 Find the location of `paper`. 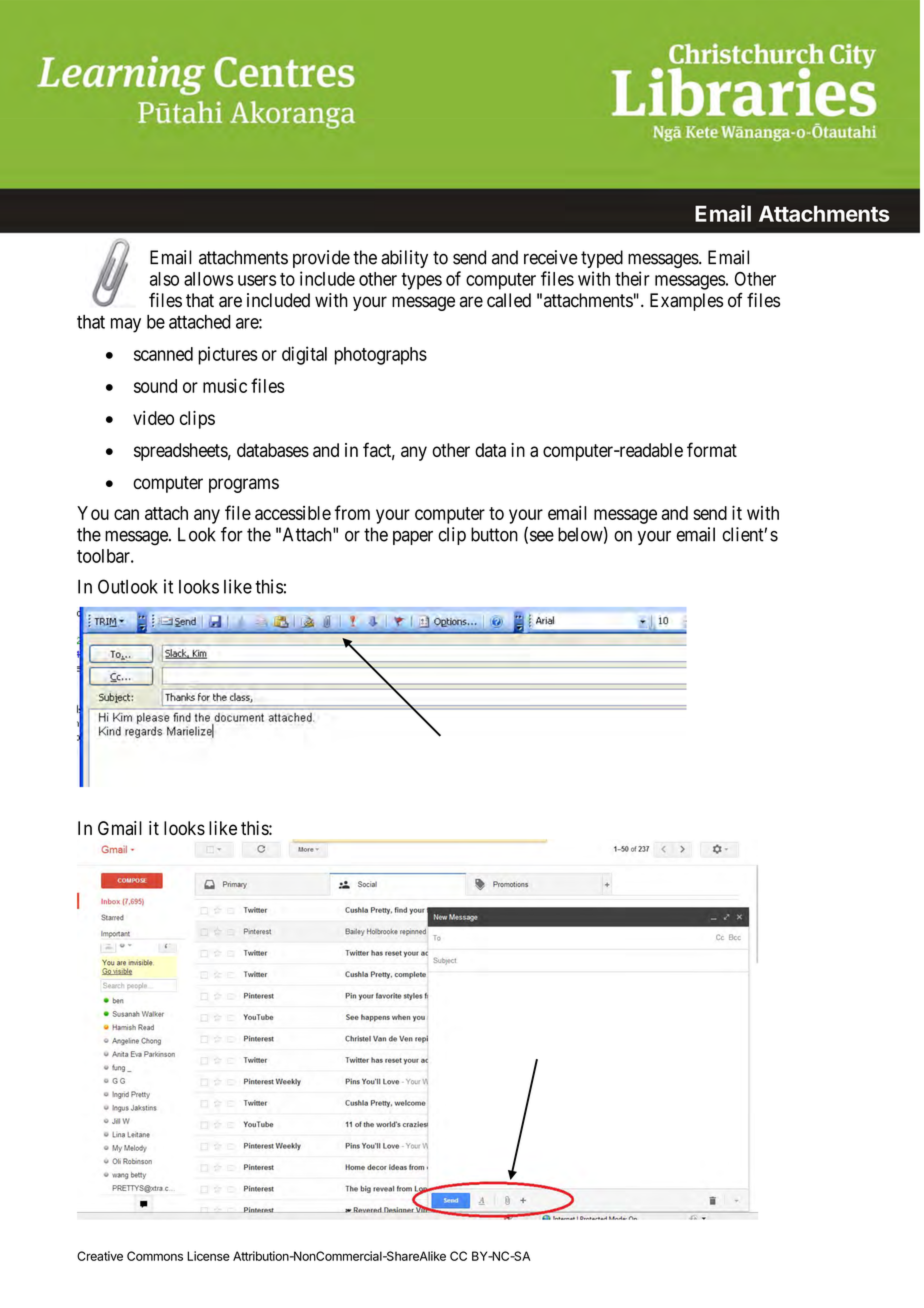

paper is located at coordinates (413, 538).
